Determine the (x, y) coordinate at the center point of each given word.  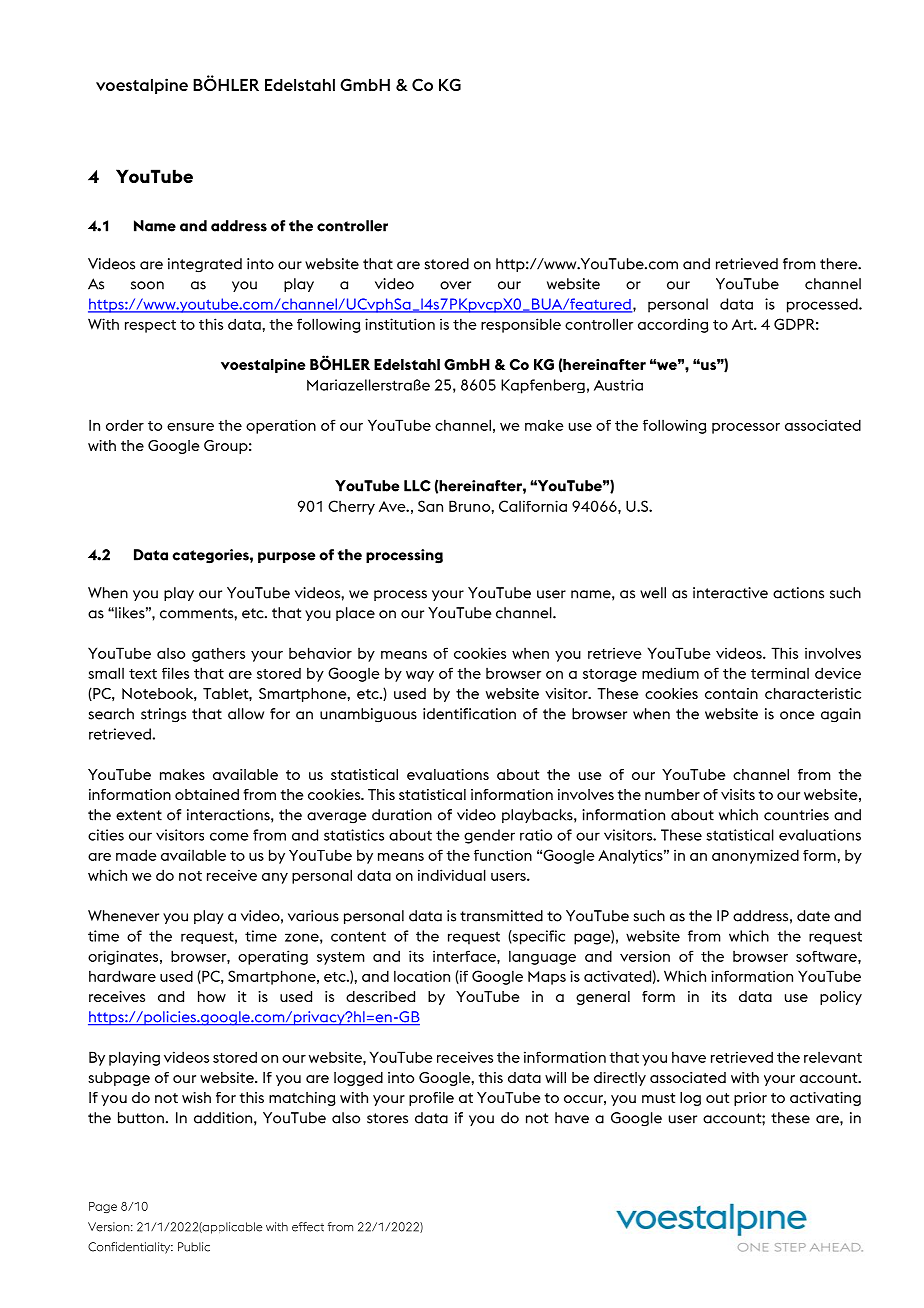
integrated (205, 265)
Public (194, 1247)
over (455, 285)
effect (308, 1227)
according (673, 325)
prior (750, 1099)
